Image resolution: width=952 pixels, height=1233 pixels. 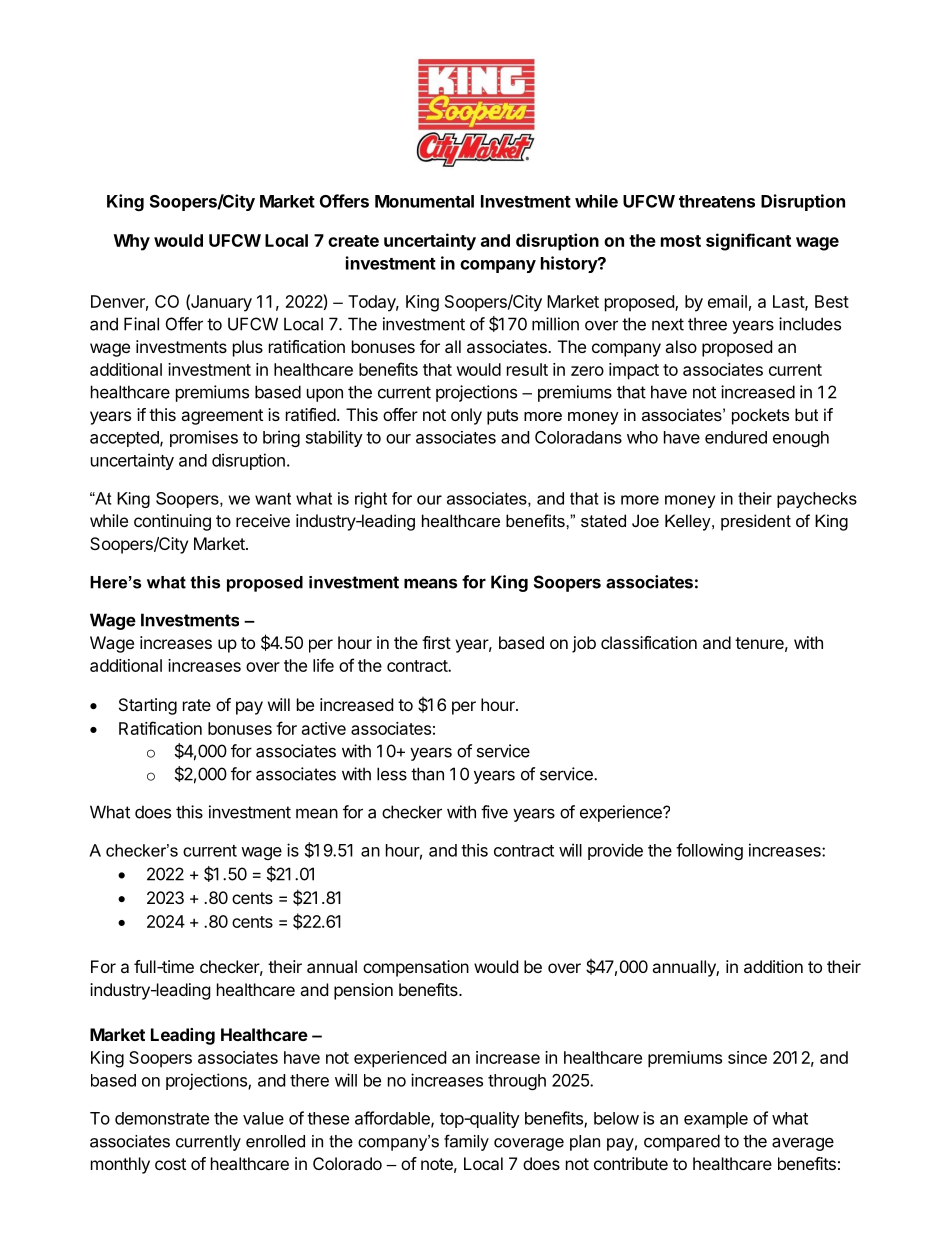 I want to click on active, so click(x=324, y=728).
